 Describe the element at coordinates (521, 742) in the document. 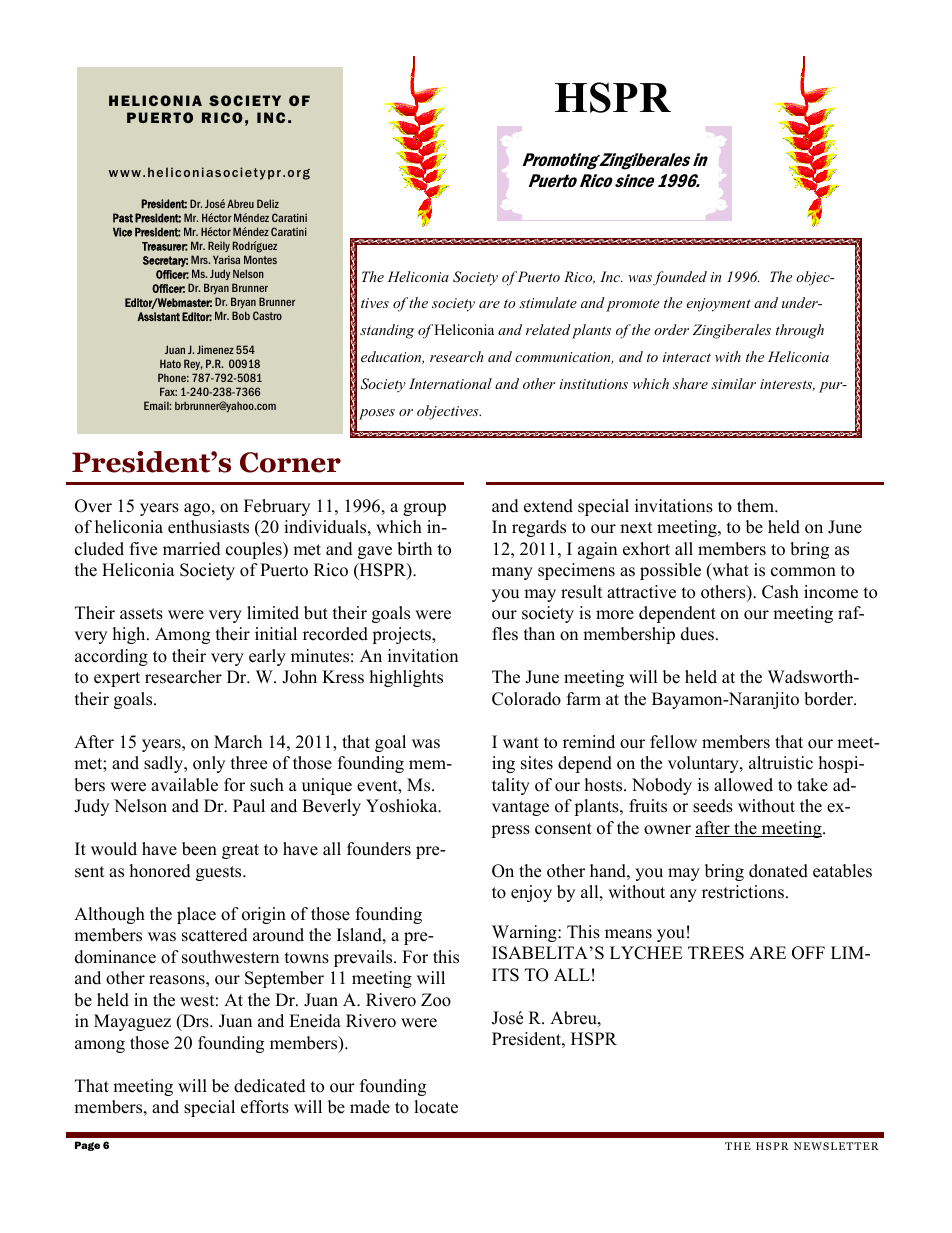

I see `want` at that location.
